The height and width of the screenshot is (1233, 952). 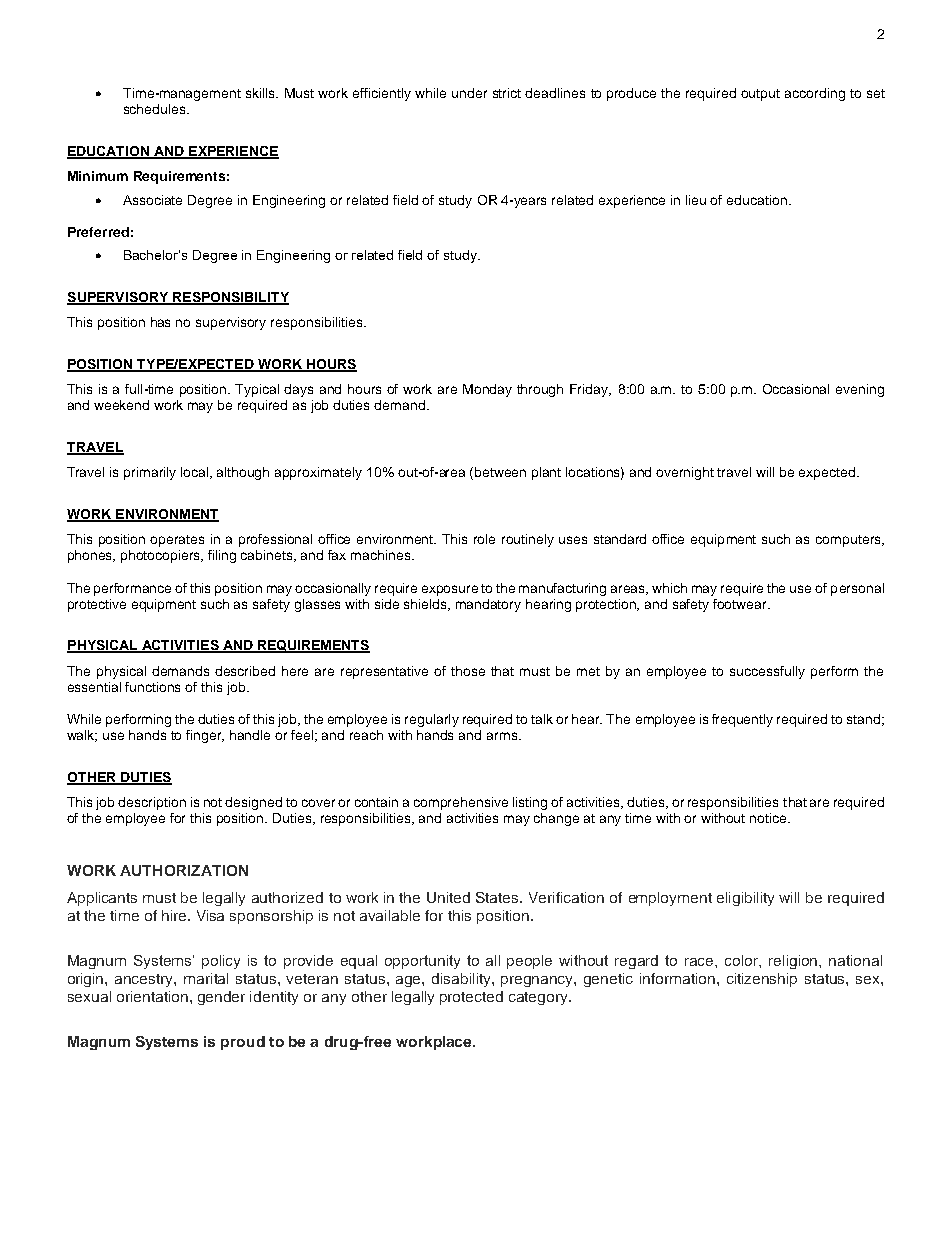 What do you see at coordinates (471, 998) in the screenshot?
I see `protected` at bounding box center [471, 998].
